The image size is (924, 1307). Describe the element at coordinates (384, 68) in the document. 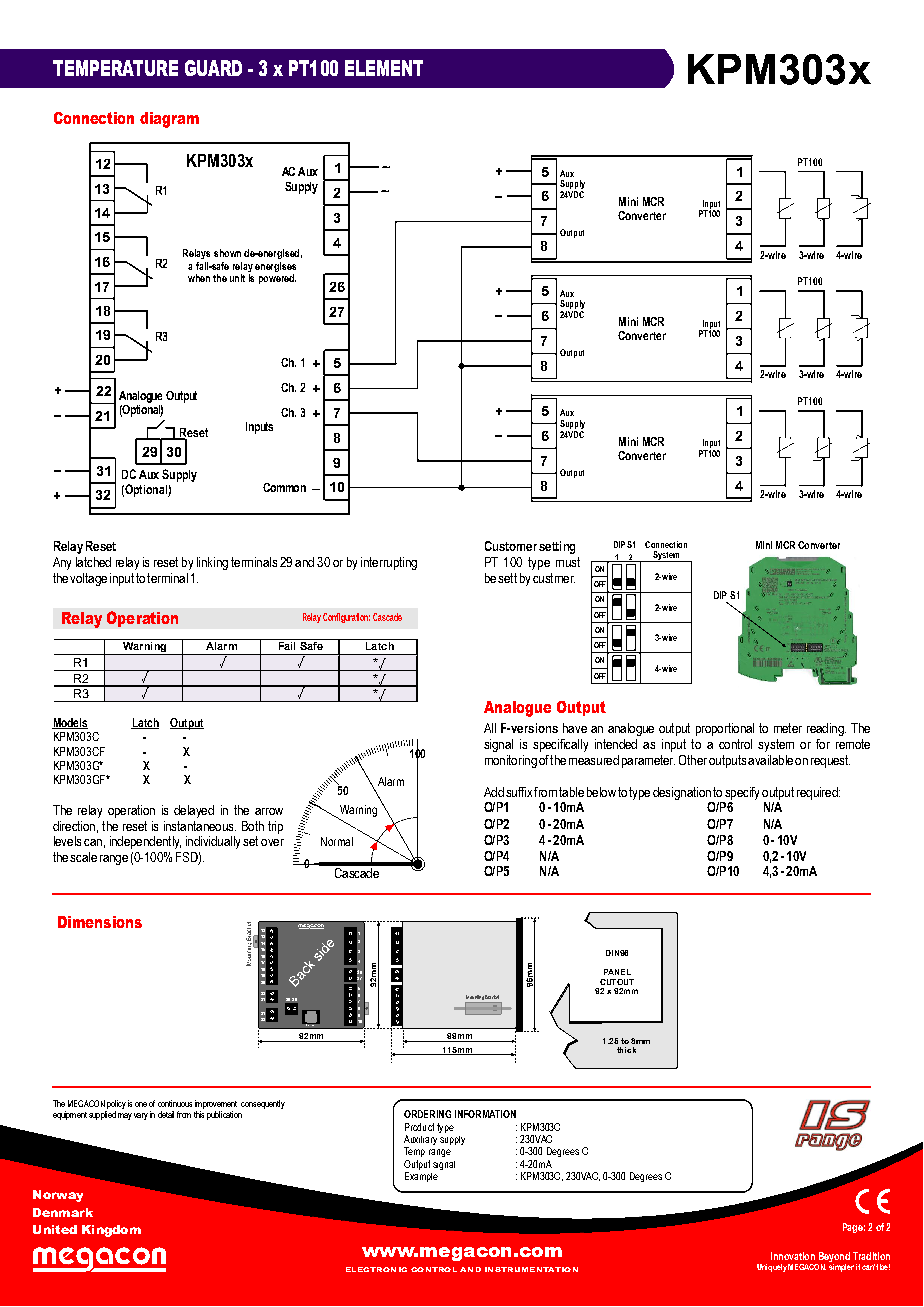

I see `ELEMENT` at that location.
